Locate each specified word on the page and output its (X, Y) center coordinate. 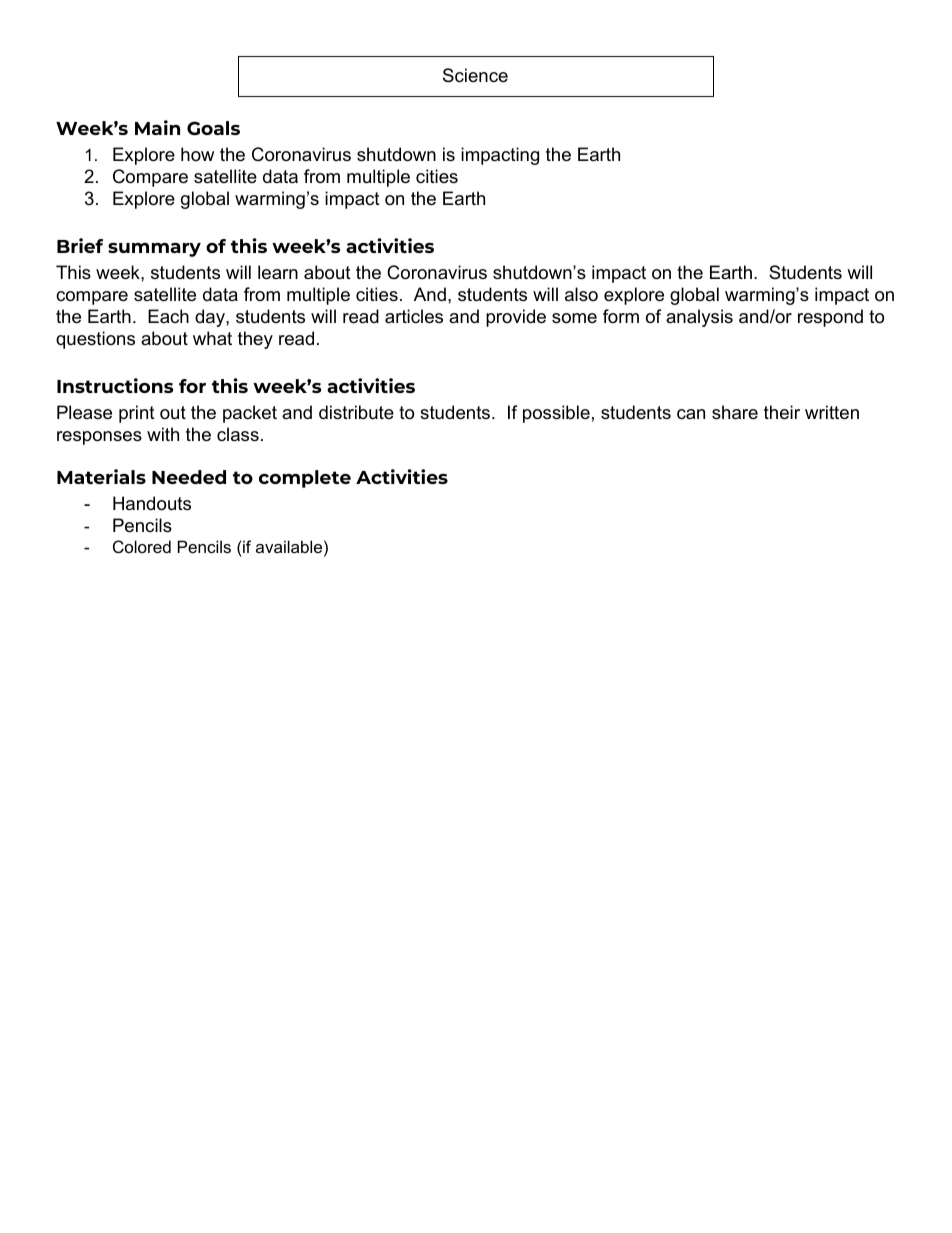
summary (154, 250)
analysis (699, 318)
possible (556, 414)
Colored (142, 546)
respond (830, 318)
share (735, 412)
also (581, 294)
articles (414, 316)
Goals (213, 128)
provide (516, 318)
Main (157, 127)
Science (475, 75)
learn (278, 272)
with (163, 434)
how (197, 154)
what (212, 338)
